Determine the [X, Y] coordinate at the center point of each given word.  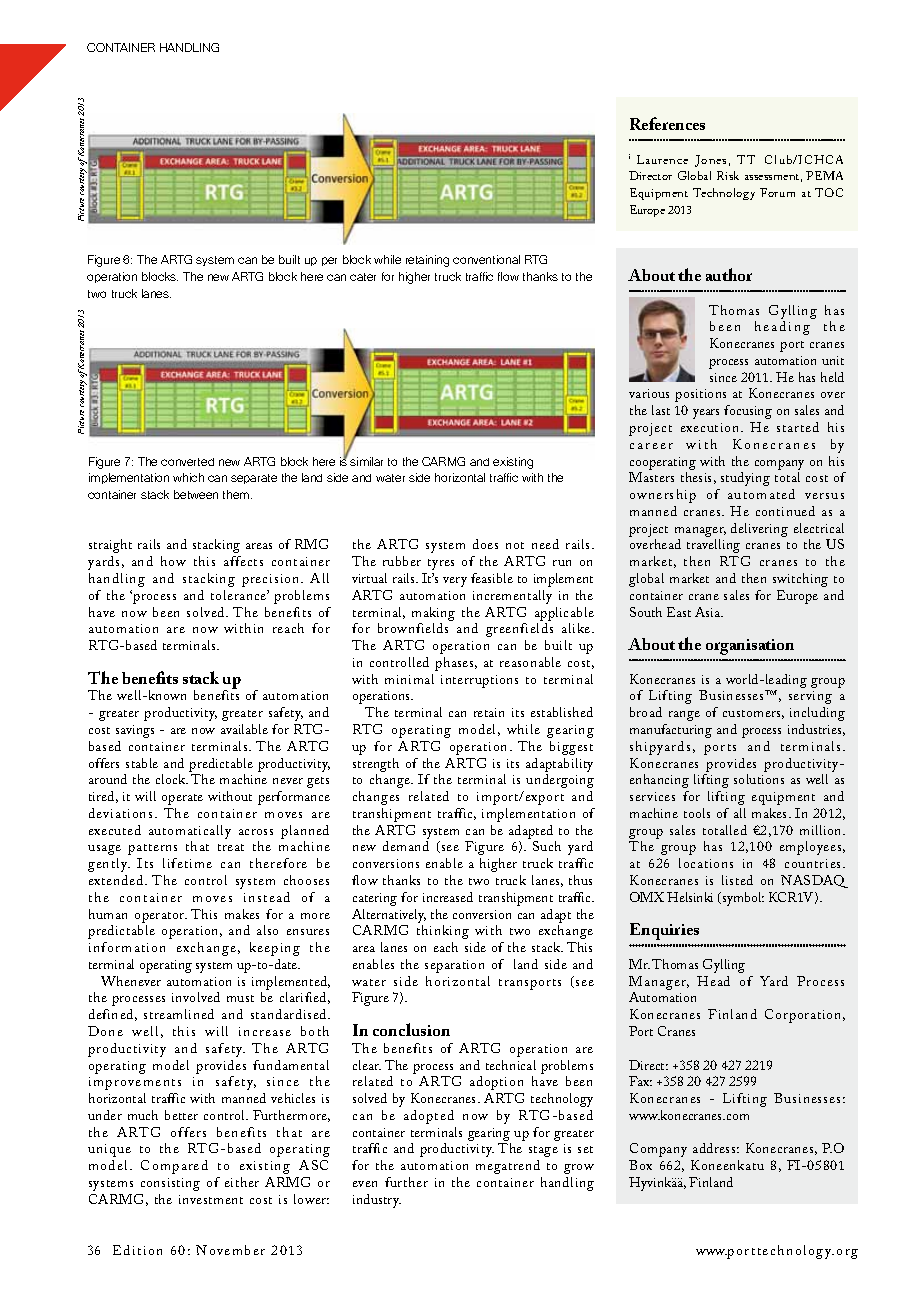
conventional [486, 259]
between [196, 494]
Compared [174, 1167]
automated [761, 494]
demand [406, 846]
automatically [190, 832]
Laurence [662, 159]
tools [697, 813]
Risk [728, 175]
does [485, 544]
